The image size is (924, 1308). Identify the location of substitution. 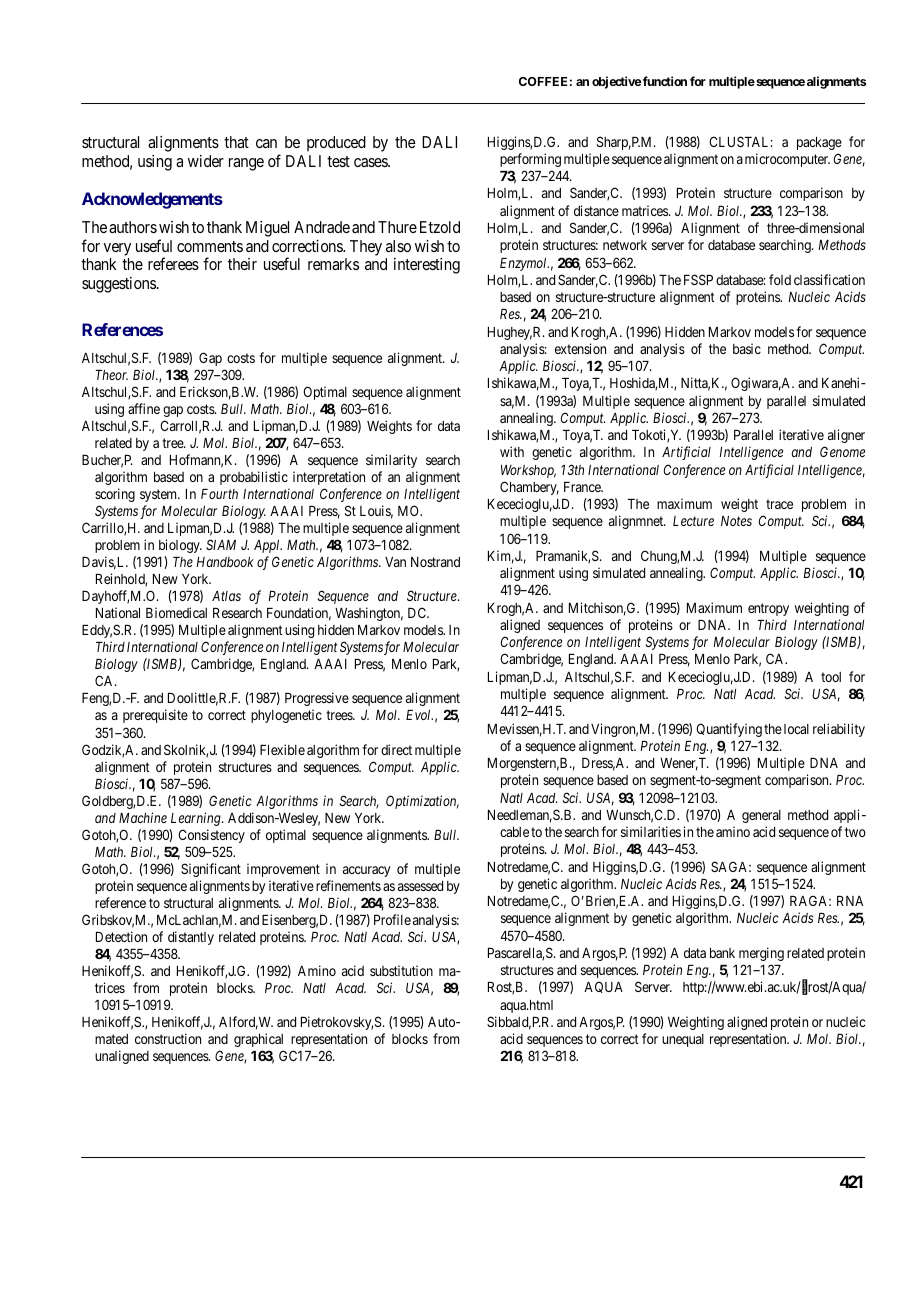
(401, 970).
